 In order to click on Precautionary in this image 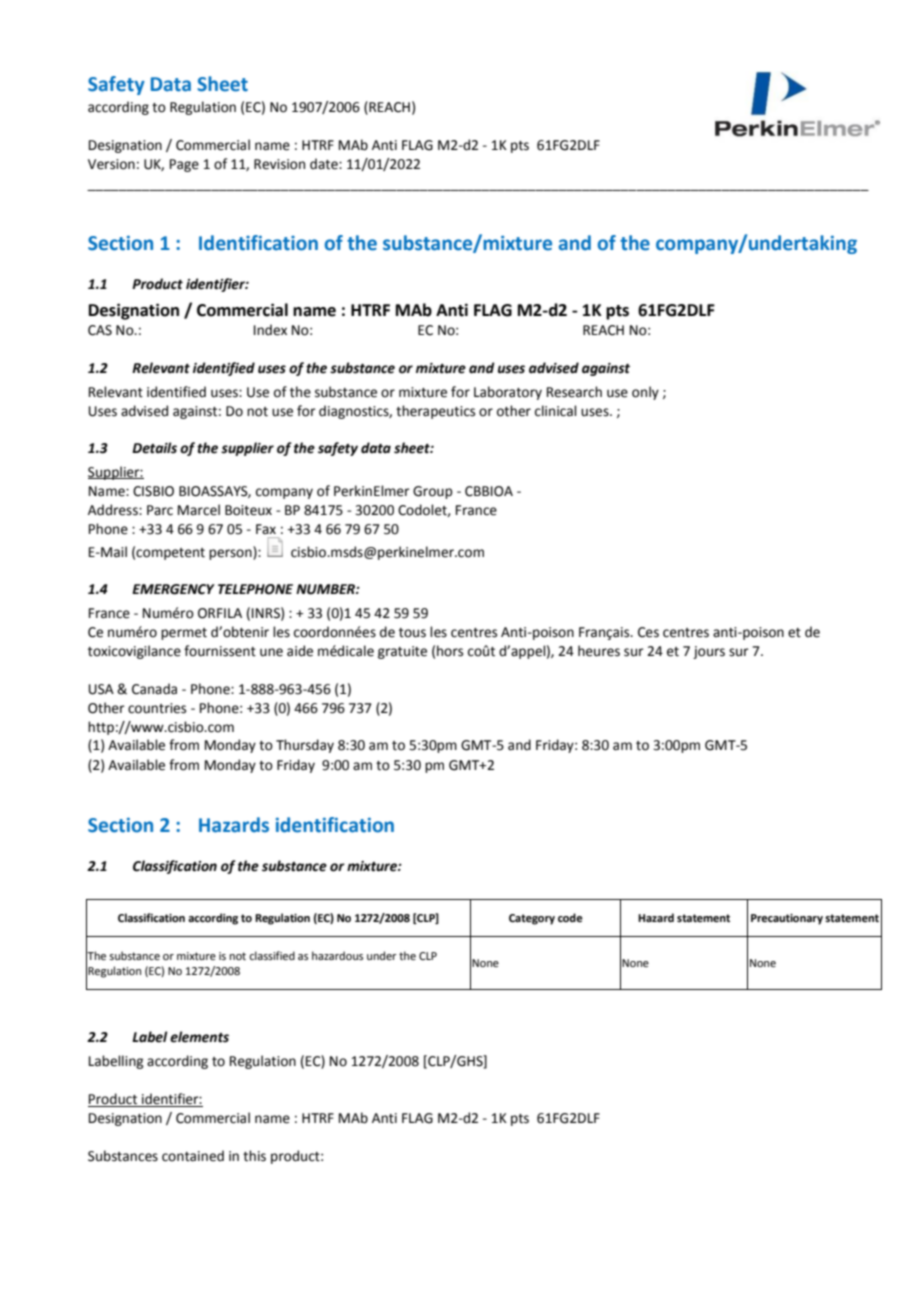, I will do `click(787, 919)`.
